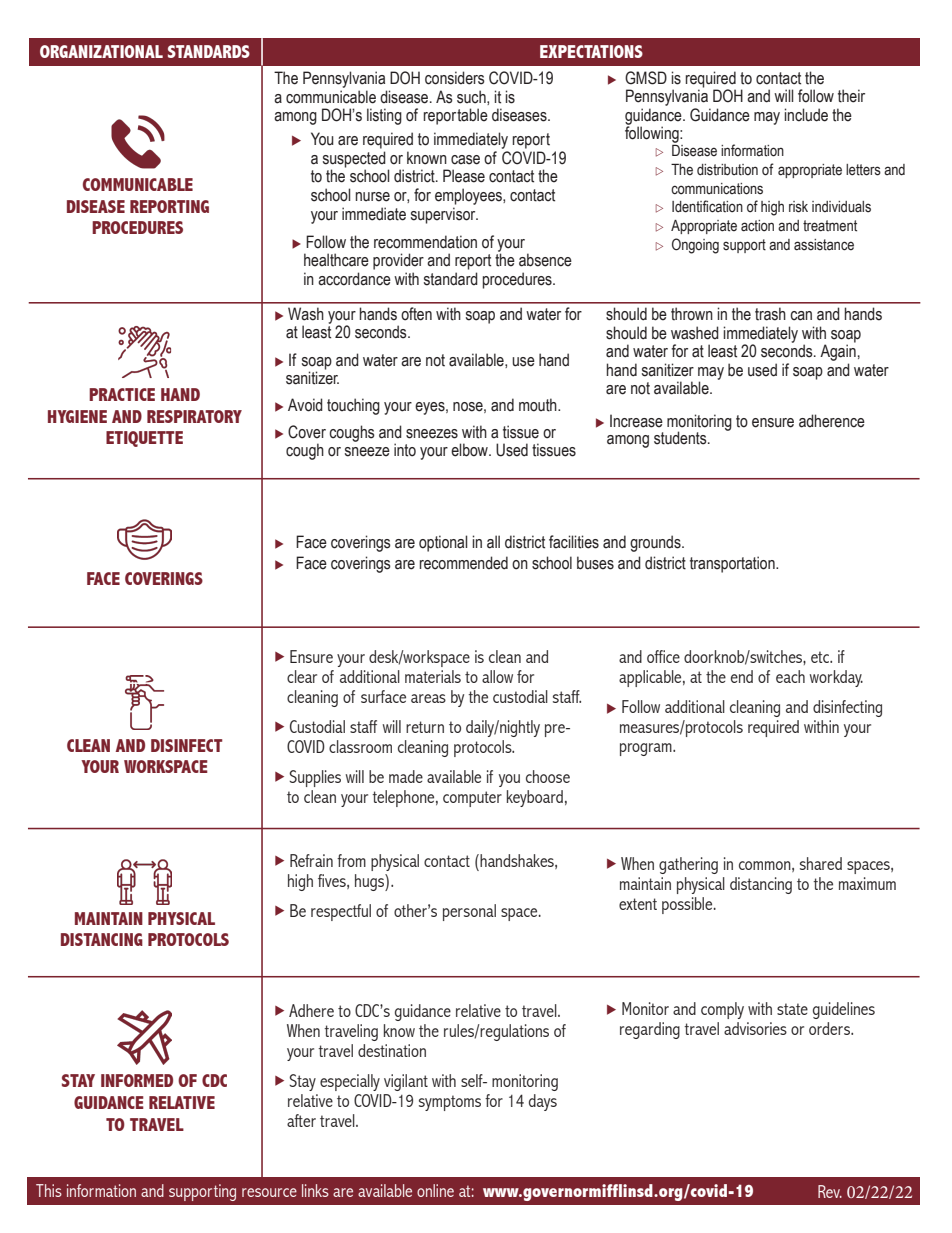  What do you see at coordinates (416, 314) in the screenshot?
I see `often` at bounding box center [416, 314].
